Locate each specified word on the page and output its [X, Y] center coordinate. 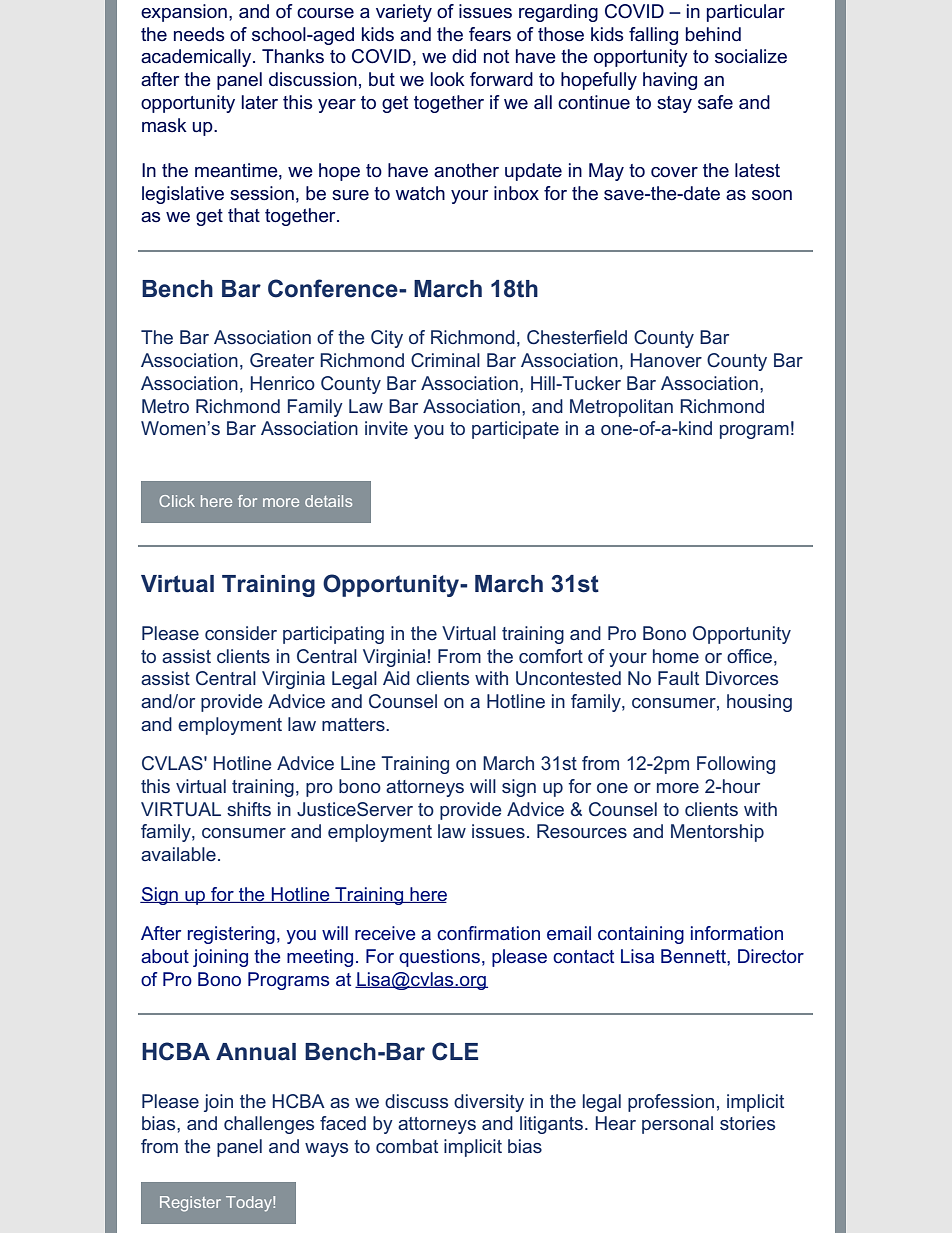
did [464, 56]
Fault [678, 678]
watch [420, 193]
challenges [269, 1125]
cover [674, 172]
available [178, 854]
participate [515, 430]
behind [713, 34]
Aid [396, 678]
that [244, 215]
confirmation [488, 933]
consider [241, 633]
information [737, 933]
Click [177, 501]
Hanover [666, 360]
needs [199, 34]
